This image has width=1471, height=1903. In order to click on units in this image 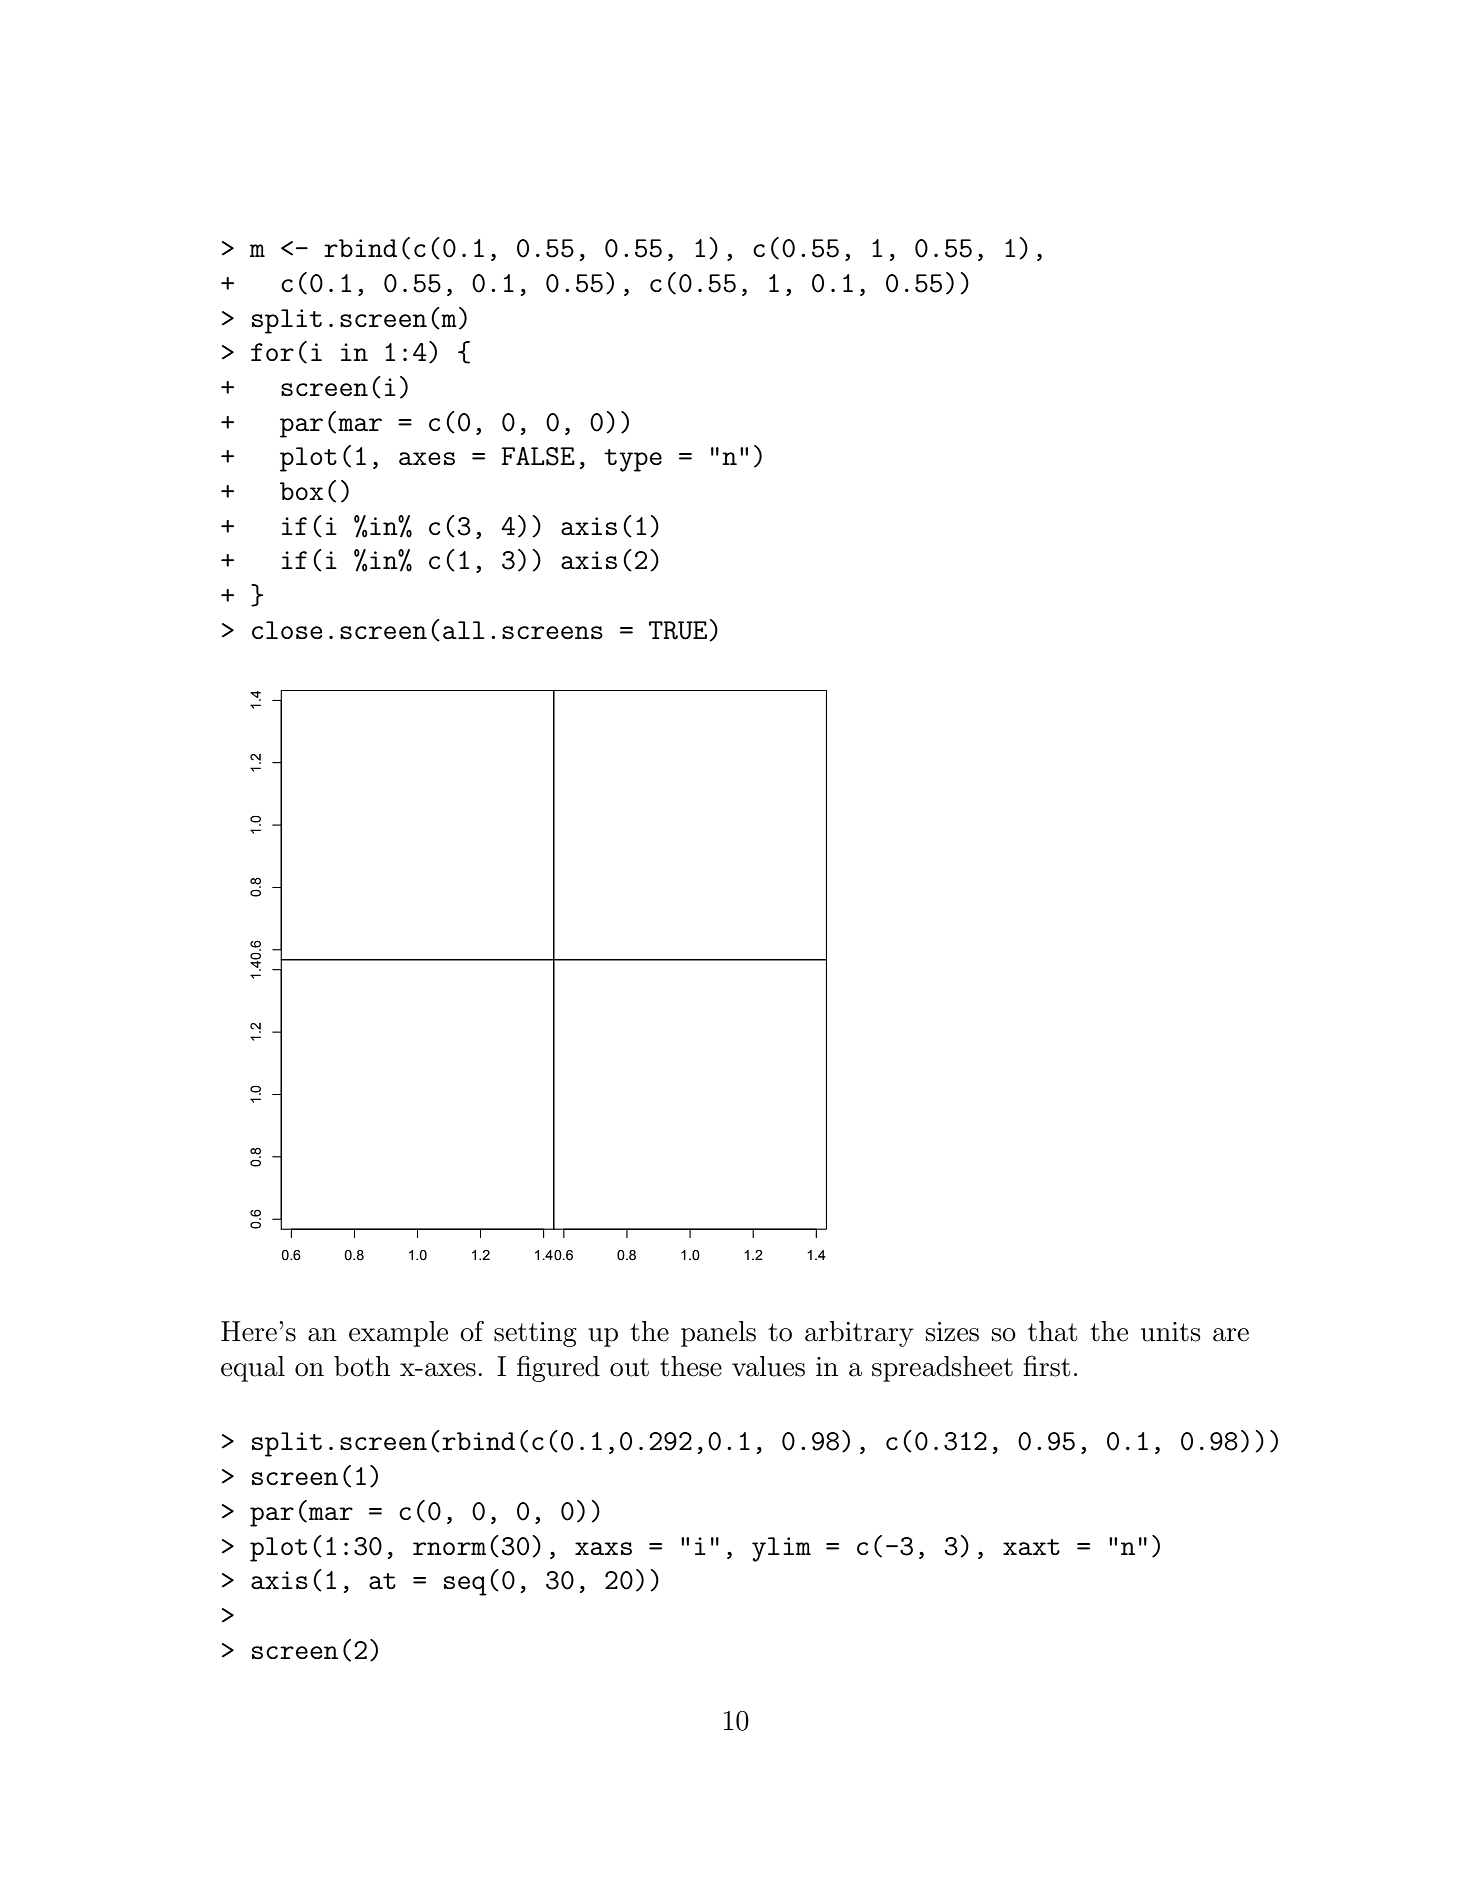, I will do `click(1171, 1332)`.
